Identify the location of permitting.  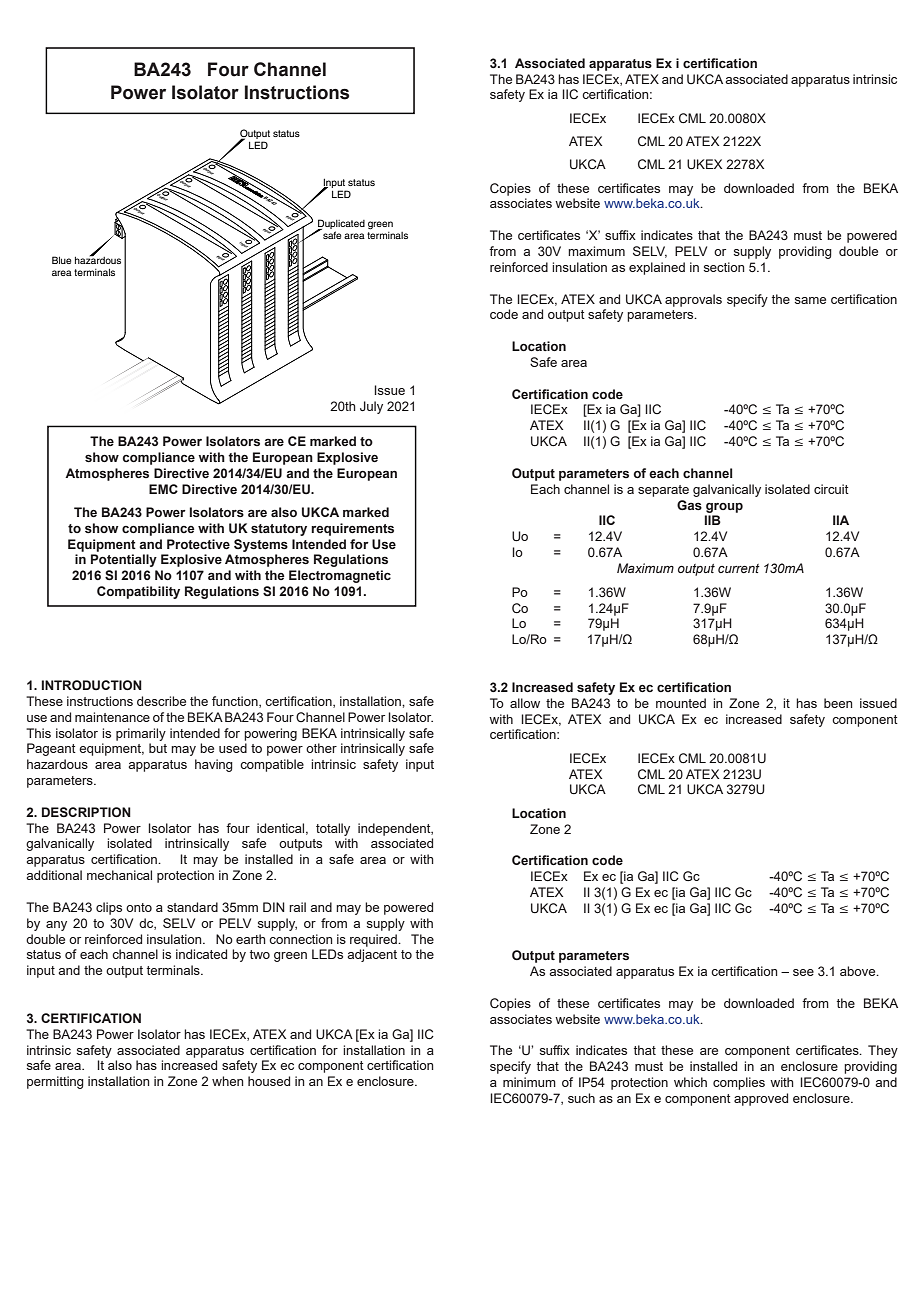
(55, 1082).
